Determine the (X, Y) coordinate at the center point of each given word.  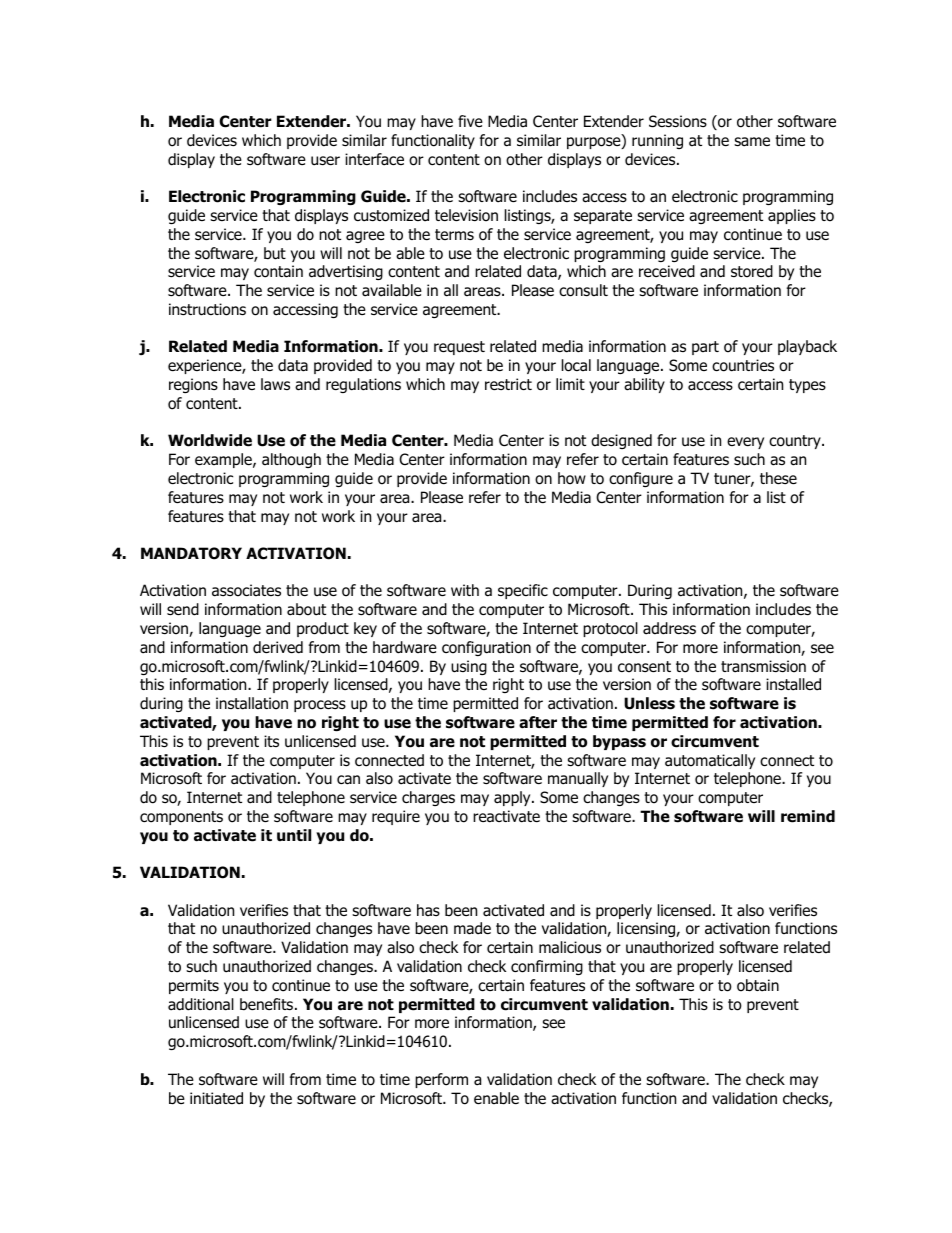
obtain (758, 985)
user (325, 161)
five (470, 121)
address (669, 628)
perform (441, 1080)
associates (246, 590)
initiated (216, 1098)
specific (523, 591)
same (752, 142)
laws (275, 384)
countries (743, 365)
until (294, 835)
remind (808, 816)
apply (513, 798)
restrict (508, 384)
